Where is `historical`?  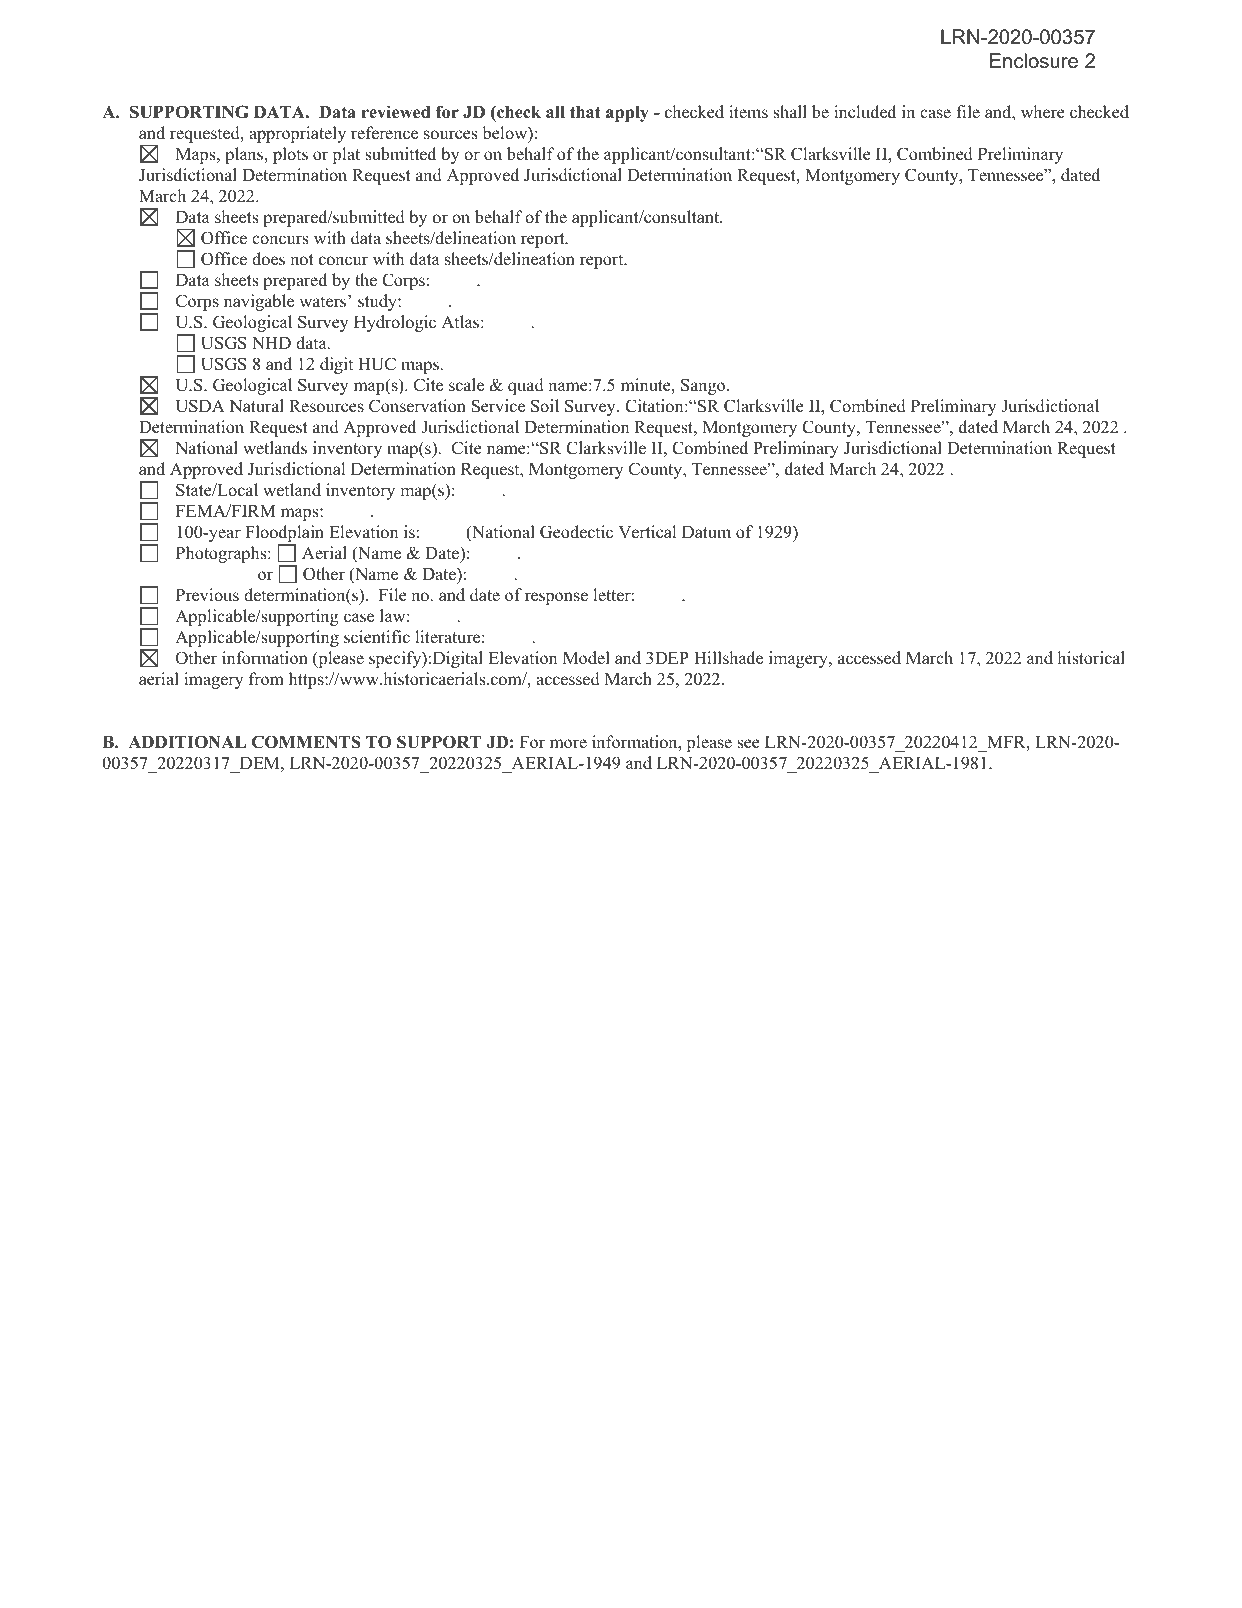 historical is located at coordinates (1091, 658).
